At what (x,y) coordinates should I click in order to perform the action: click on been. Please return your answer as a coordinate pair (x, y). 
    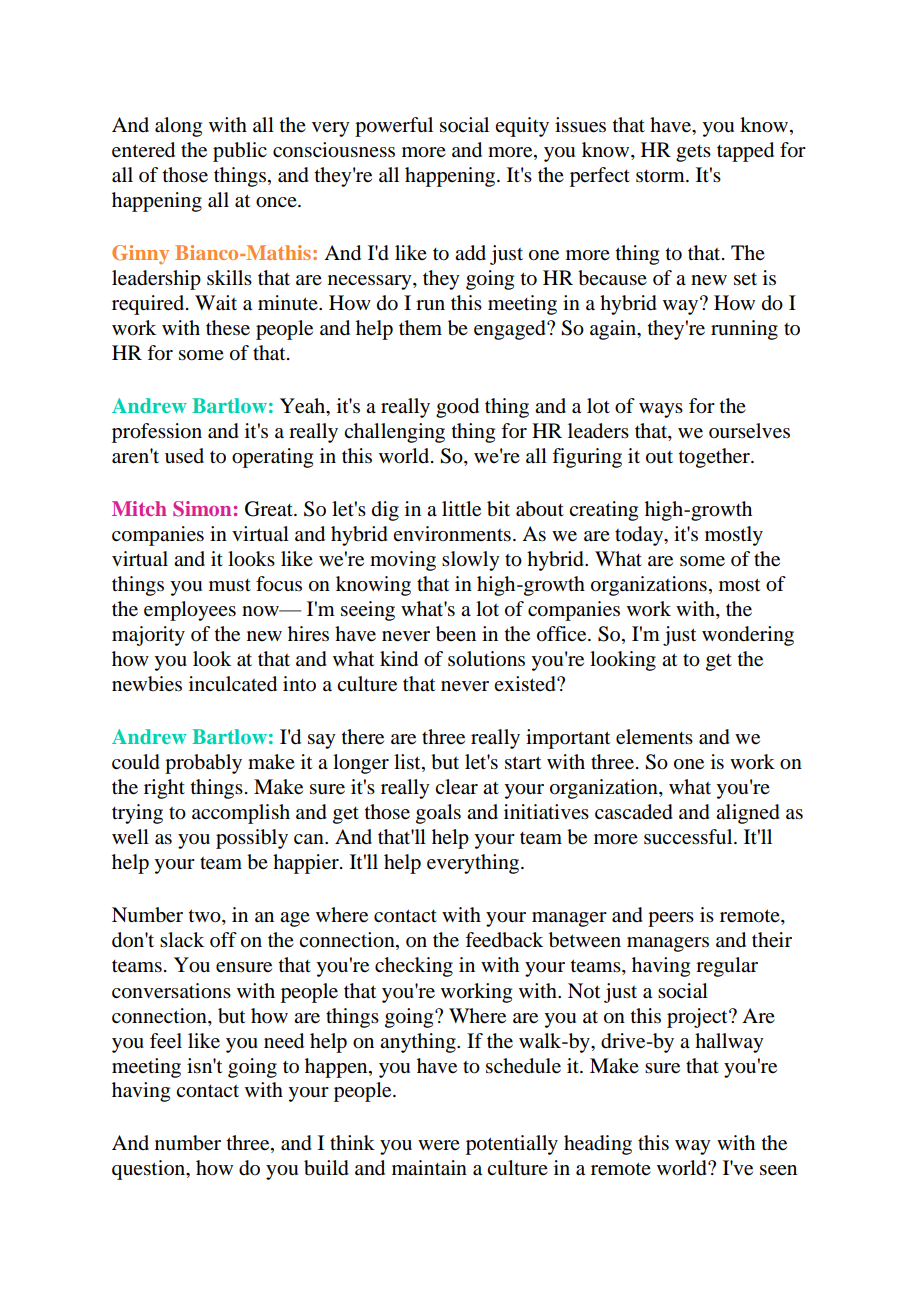
    Looking at the image, I should click on (456, 634).
